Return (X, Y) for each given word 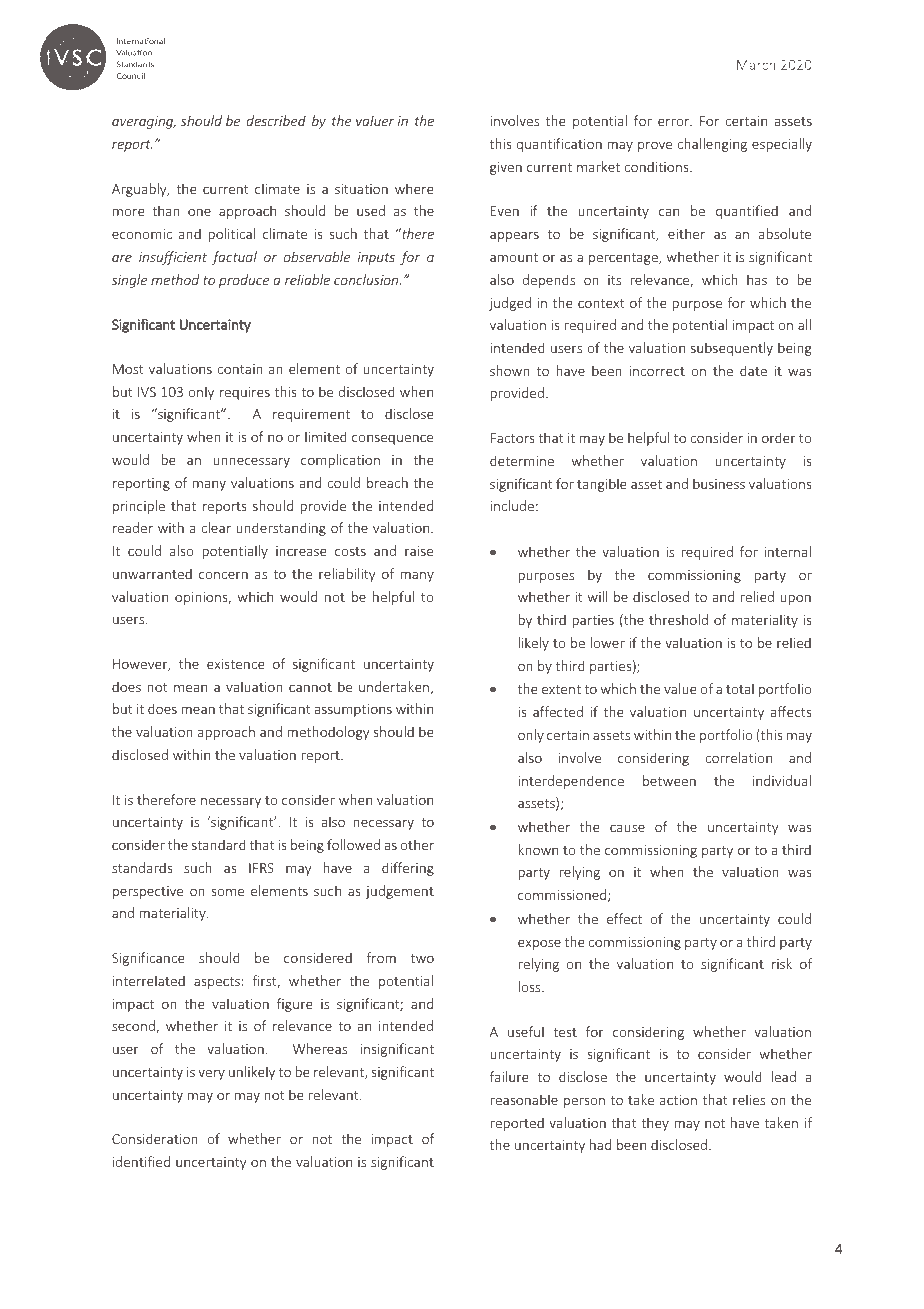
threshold (678, 619)
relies (749, 1099)
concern (223, 575)
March (756, 64)
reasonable (524, 1099)
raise (419, 551)
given (506, 168)
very (211, 1074)
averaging (144, 122)
